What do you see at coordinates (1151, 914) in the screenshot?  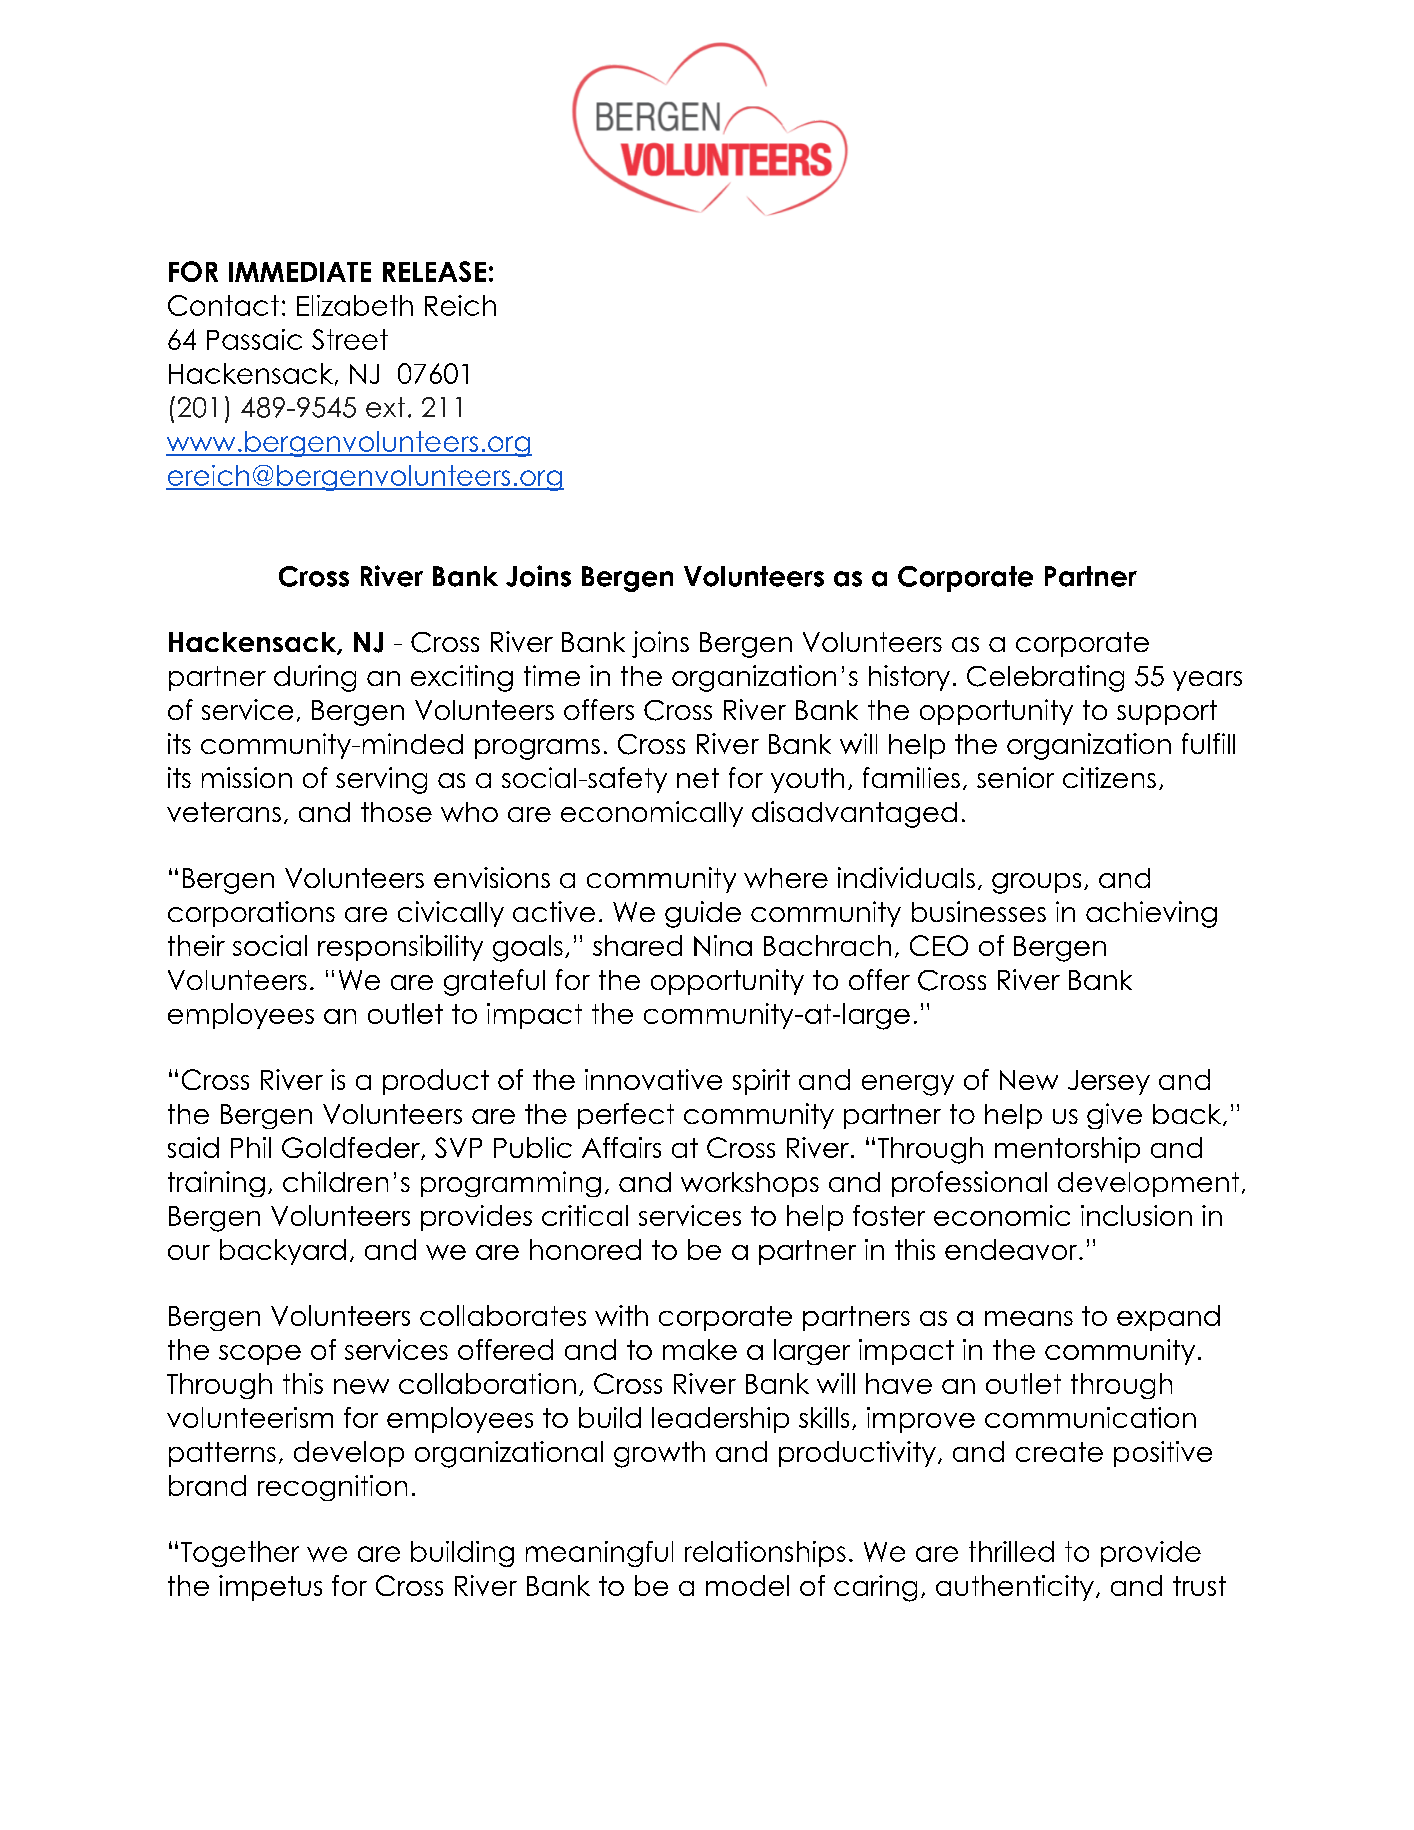 I see `achieving` at bounding box center [1151, 914].
